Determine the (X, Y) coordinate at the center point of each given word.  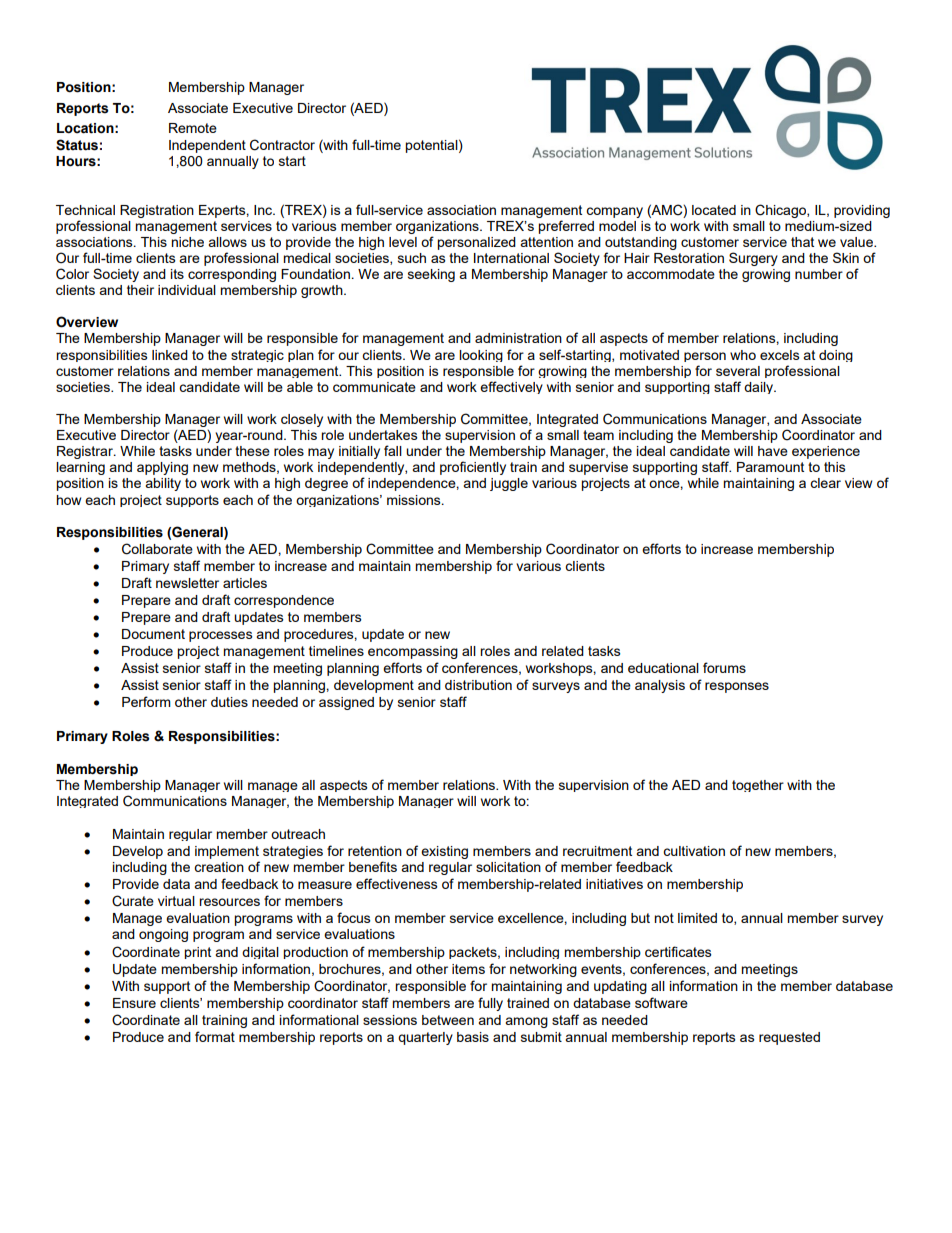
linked (170, 355)
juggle (509, 484)
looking (481, 356)
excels (780, 355)
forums (724, 667)
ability (163, 484)
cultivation (694, 851)
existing (444, 852)
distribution (478, 685)
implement (227, 852)
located (714, 210)
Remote (193, 128)
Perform (146, 701)
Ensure (134, 1003)
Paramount (770, 467)
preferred (566, 227)
